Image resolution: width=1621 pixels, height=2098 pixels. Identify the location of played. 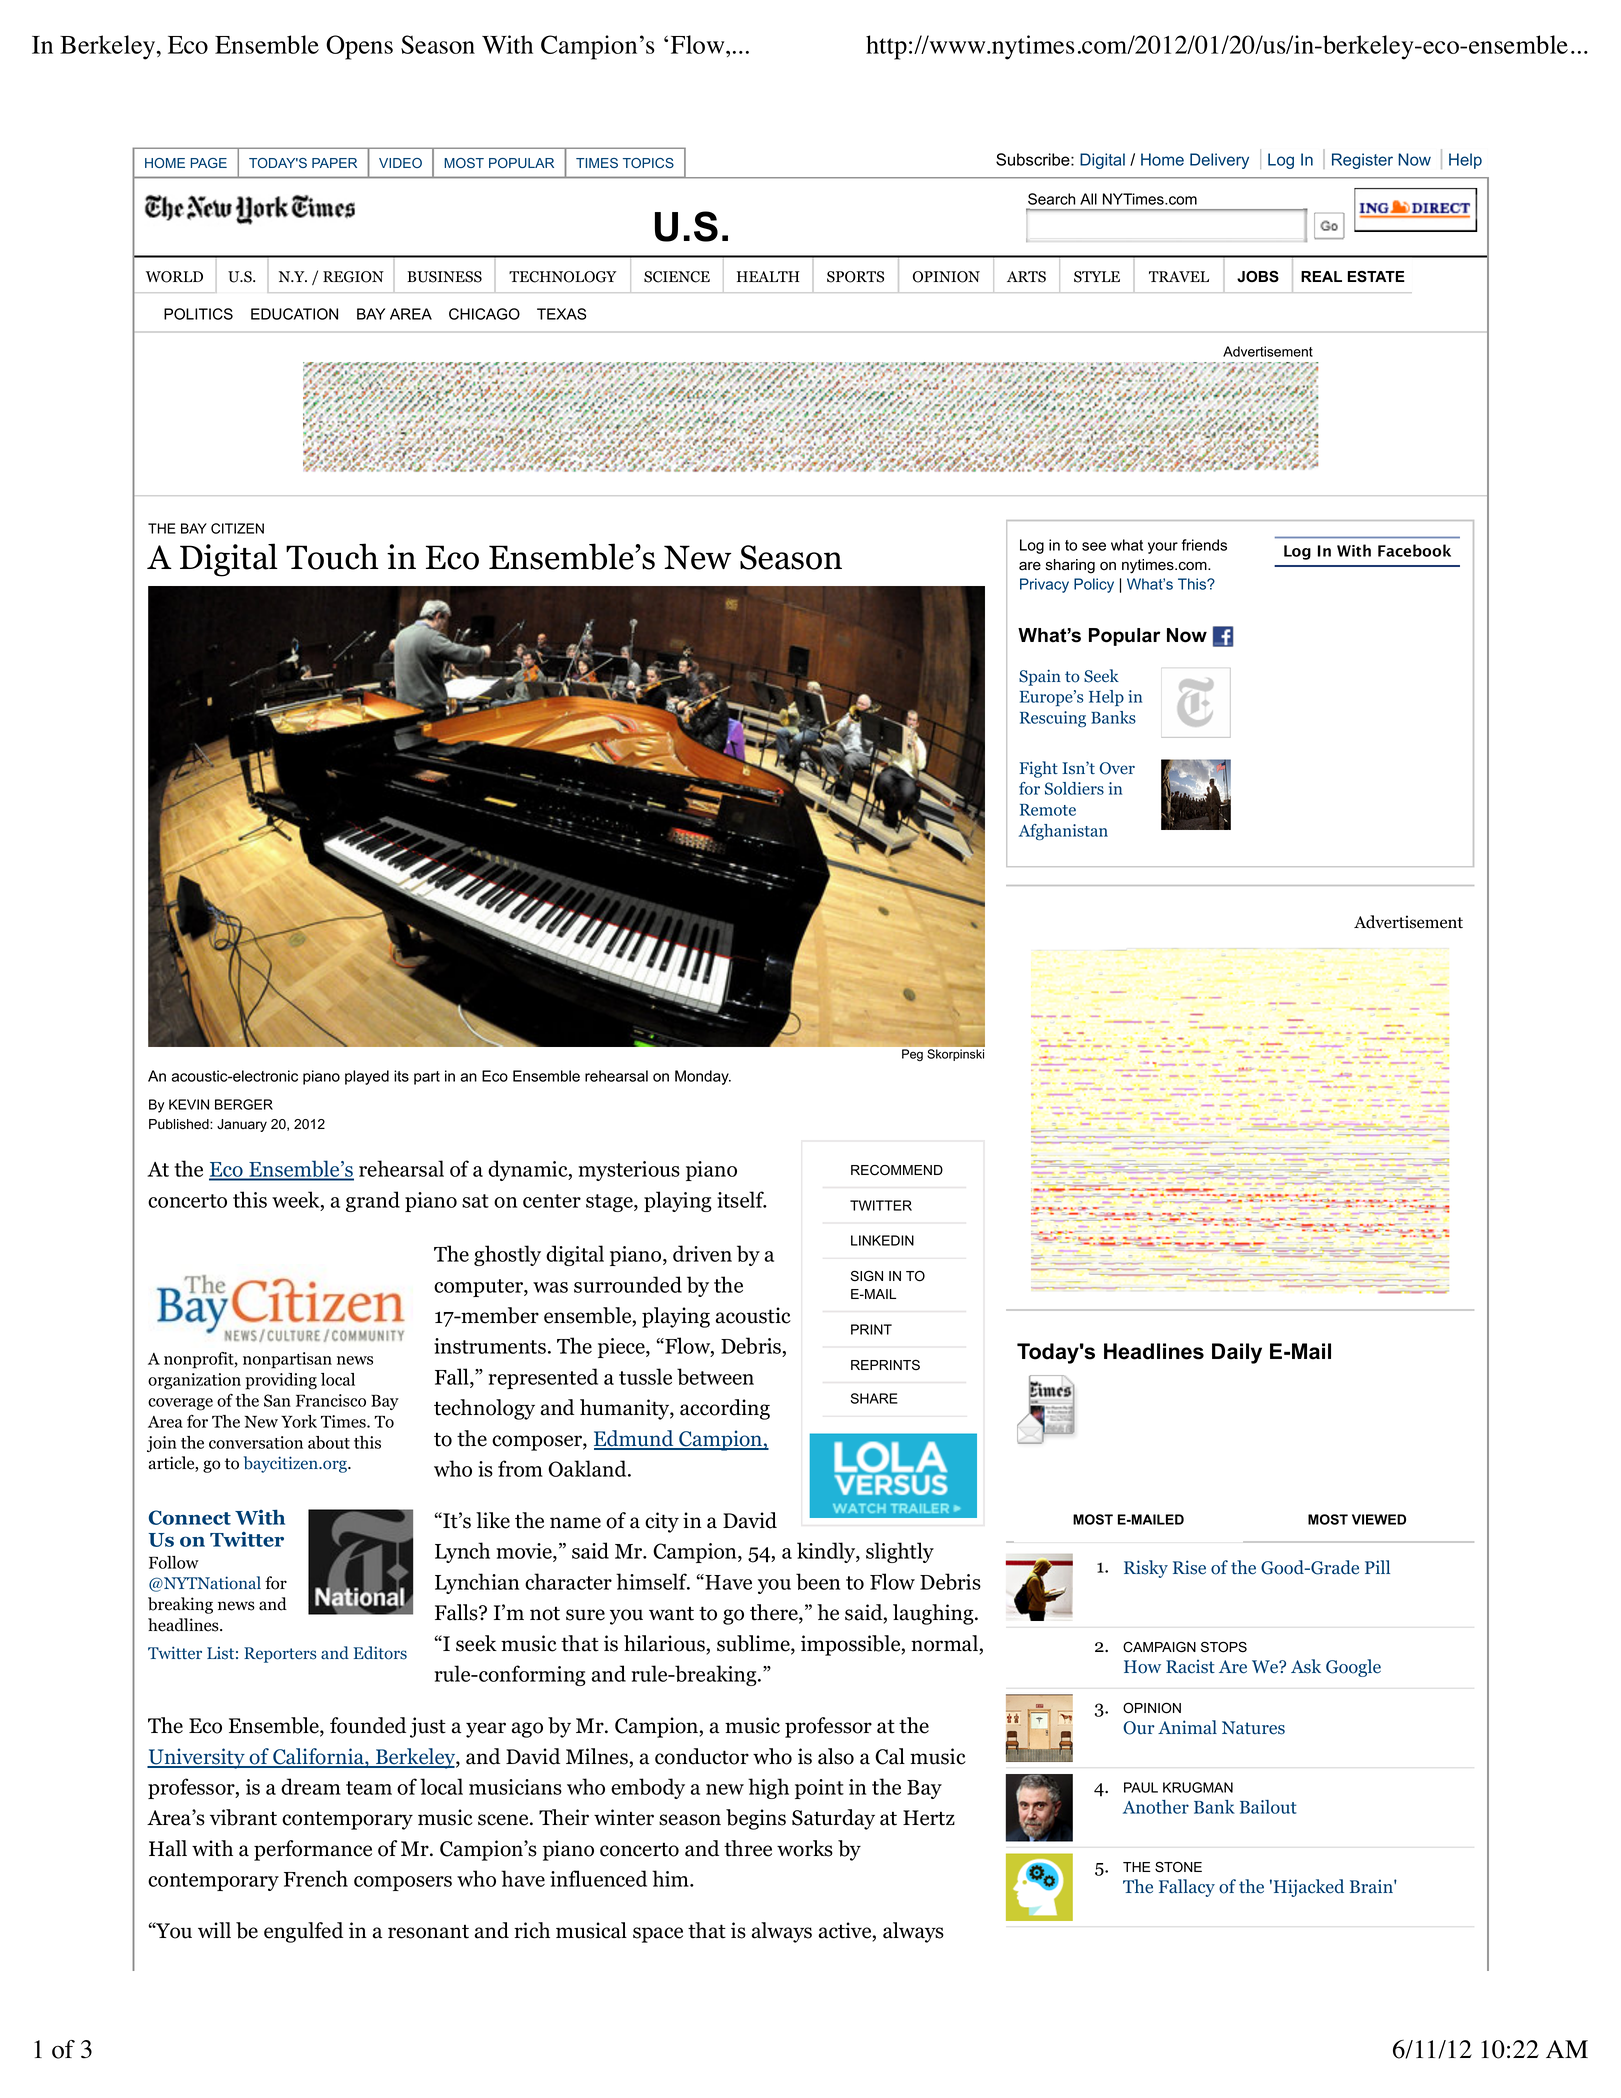
(367, 1077).
